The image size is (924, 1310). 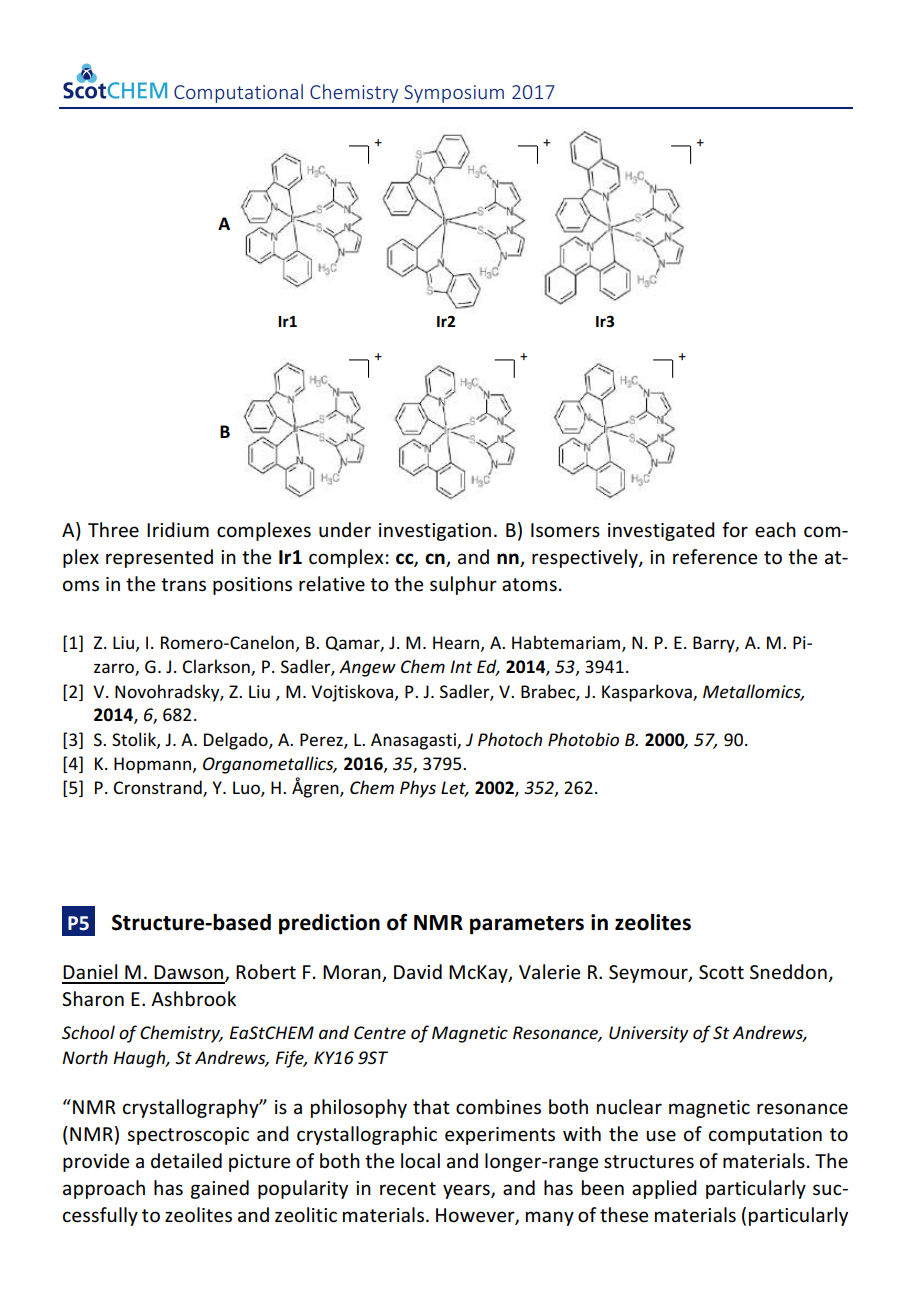 I want to click on detailed, so click(x=186, y=1161).
